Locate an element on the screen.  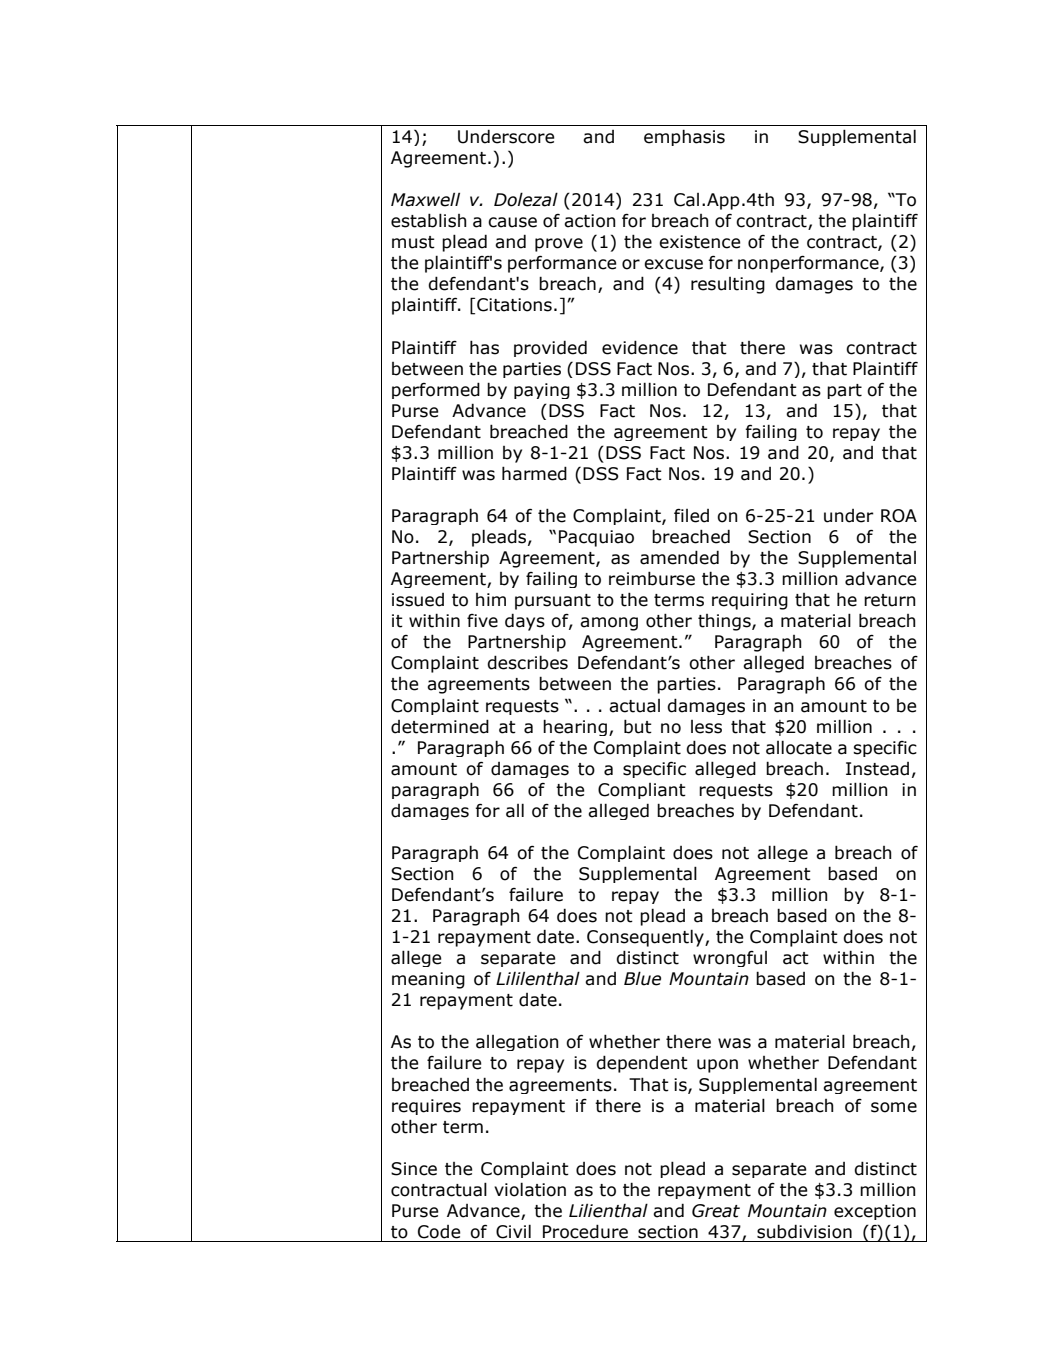
Code is located at coordinates (439, 1232).
